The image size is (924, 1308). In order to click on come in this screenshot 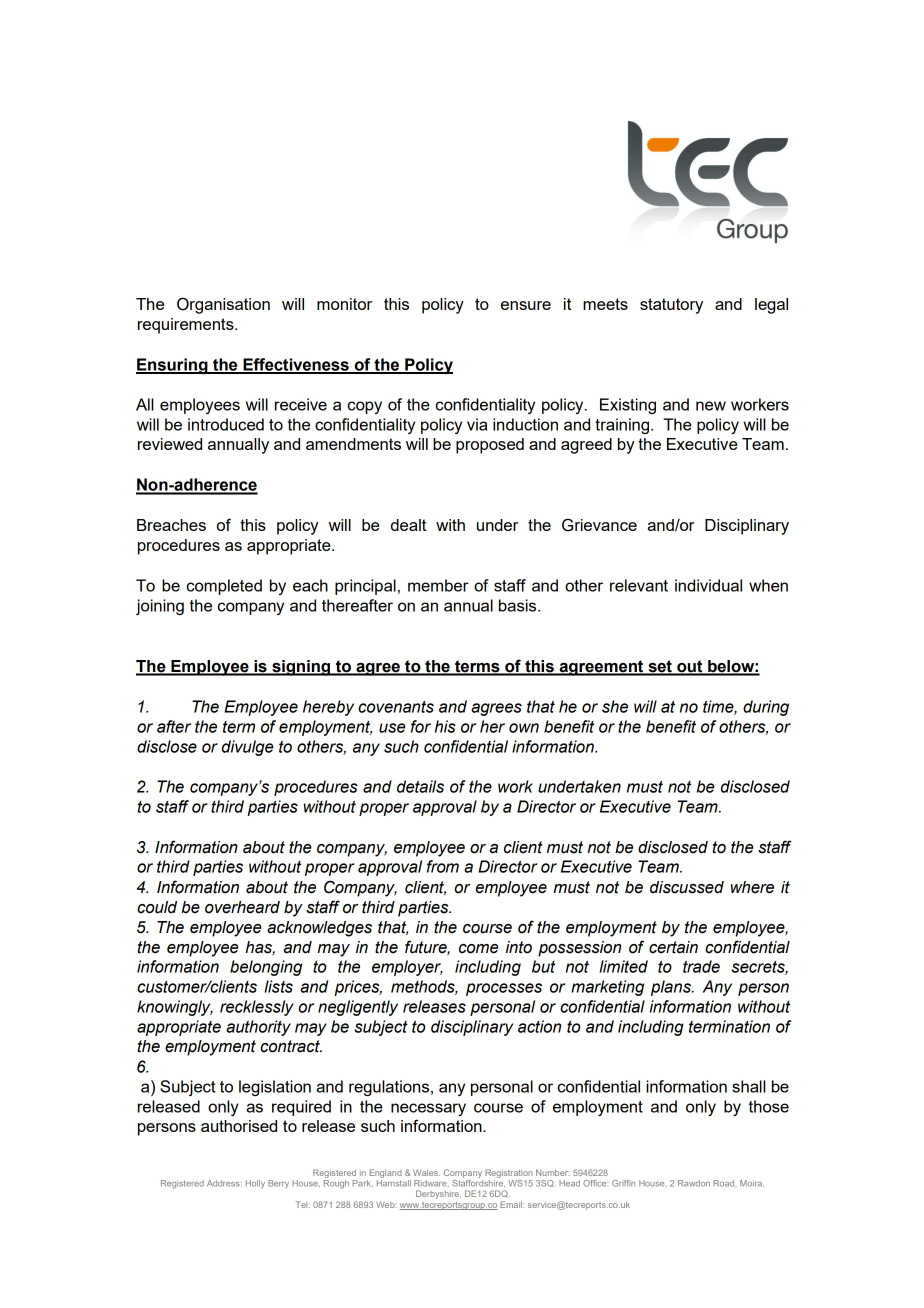, I will do `click(479, 949)`.
